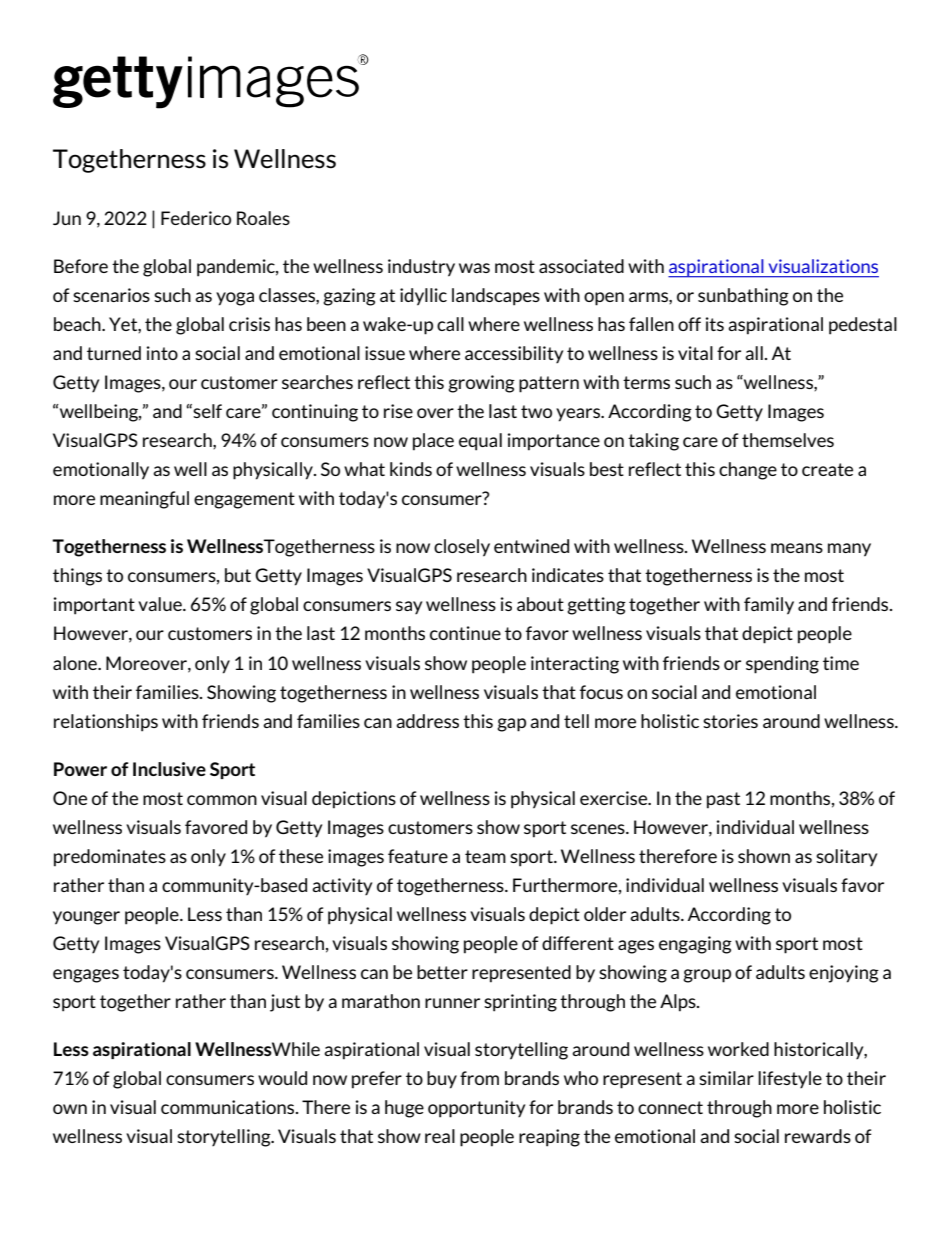  What do you see at coordinates (476, 1109) in the page?
I see `opportunity` at bounding box center [476, 1109].
